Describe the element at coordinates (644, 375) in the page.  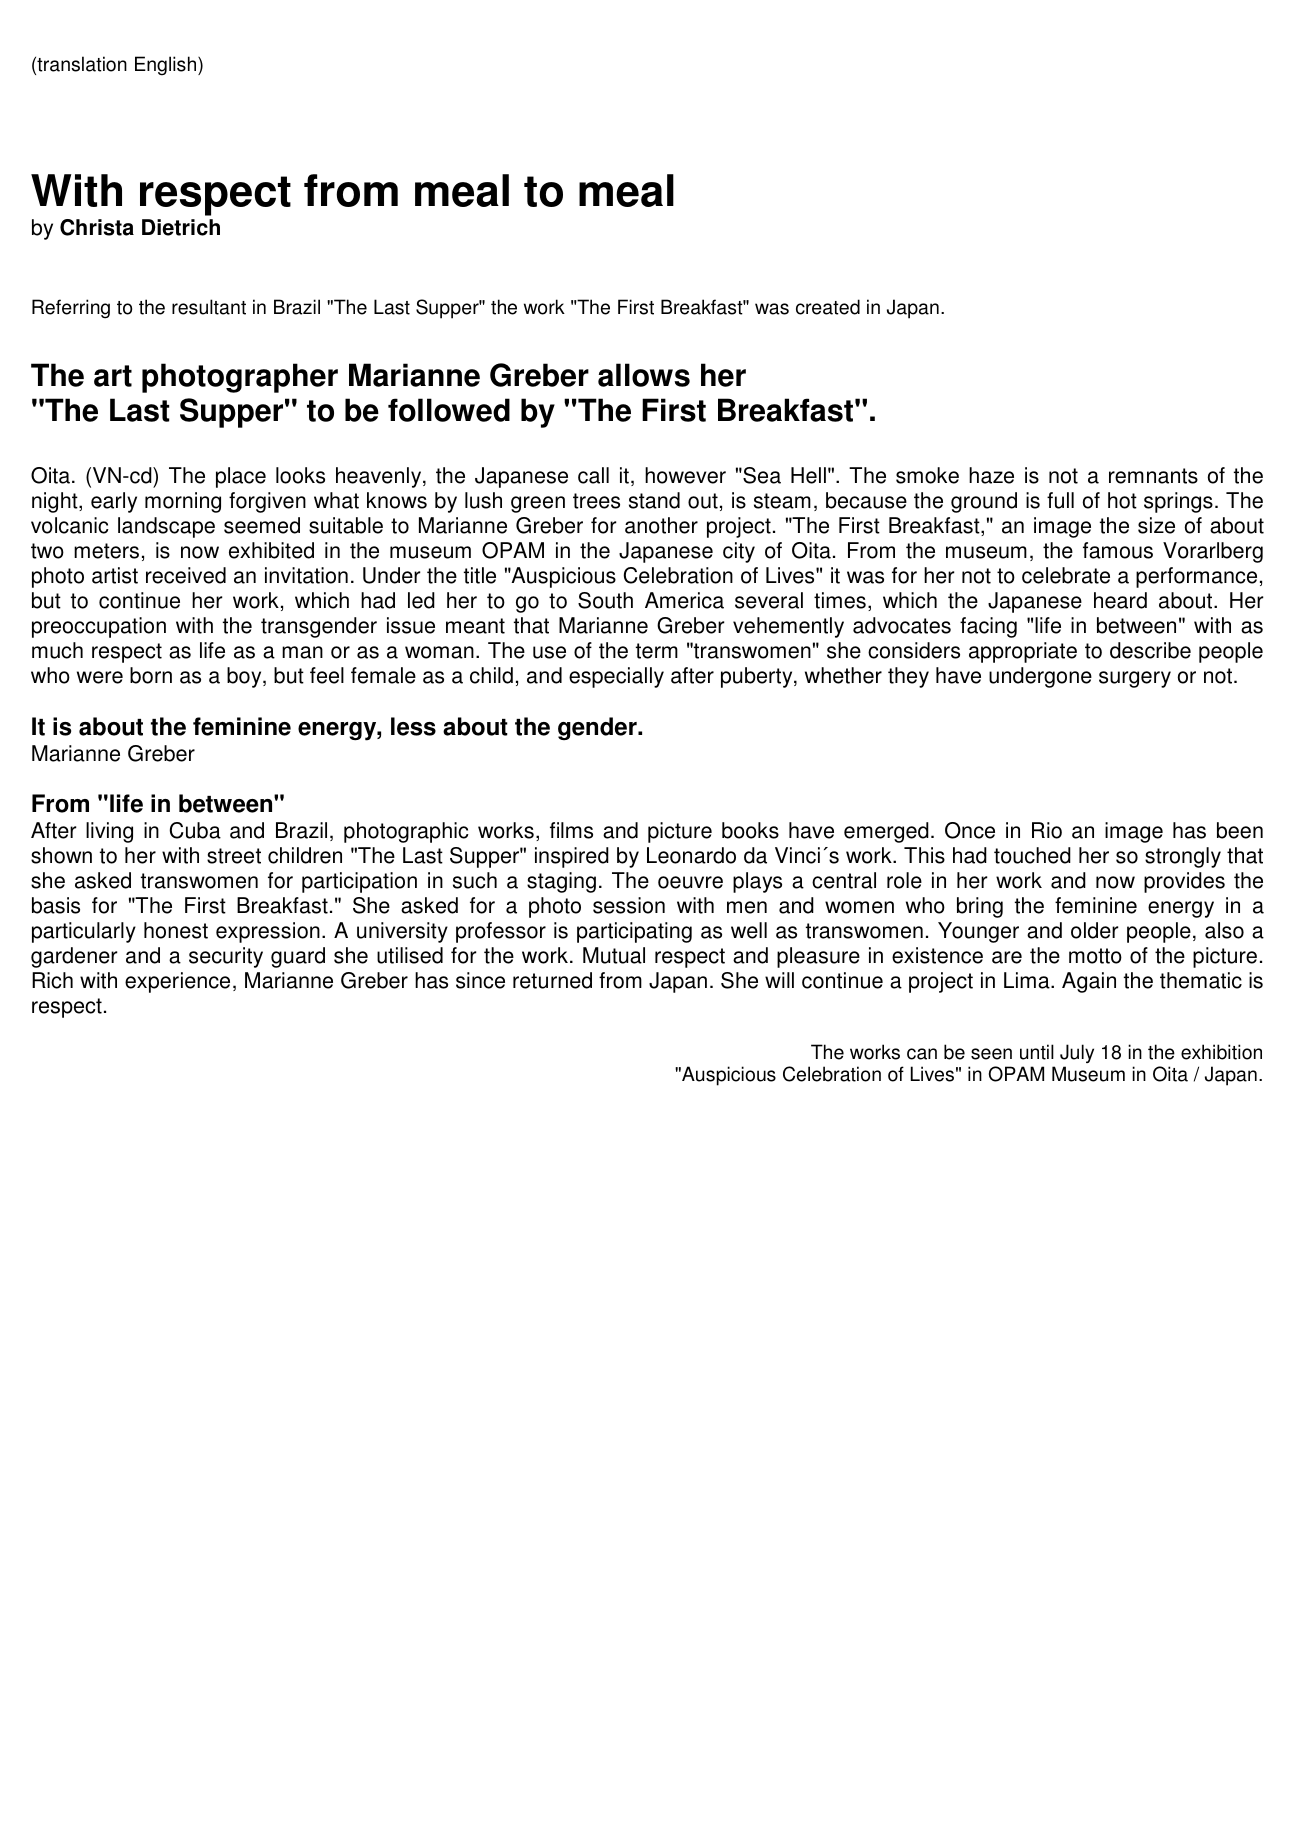
I see `allows` at that location.
